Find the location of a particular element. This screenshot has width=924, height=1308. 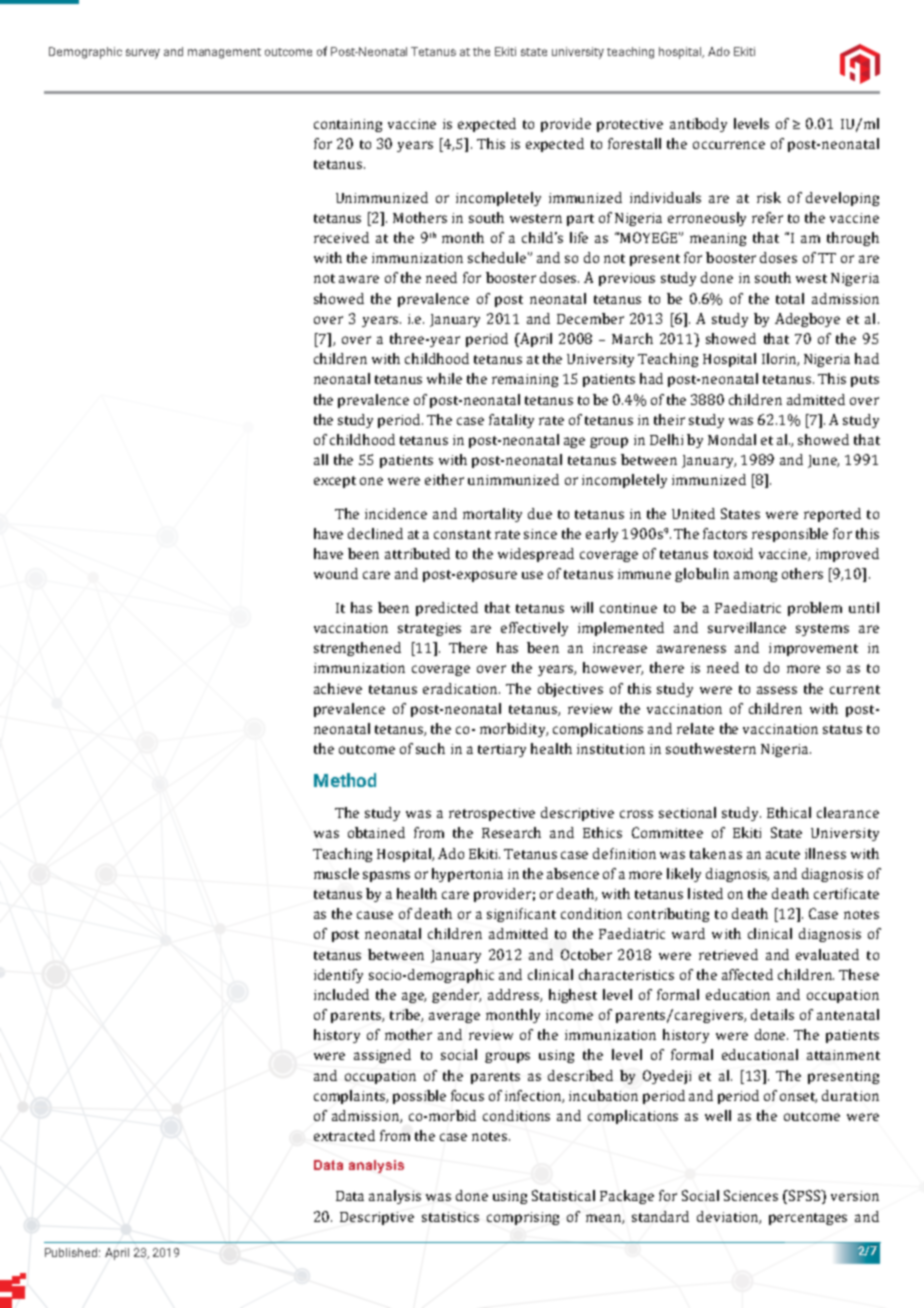

protective is located at coordinates (630, 125).
